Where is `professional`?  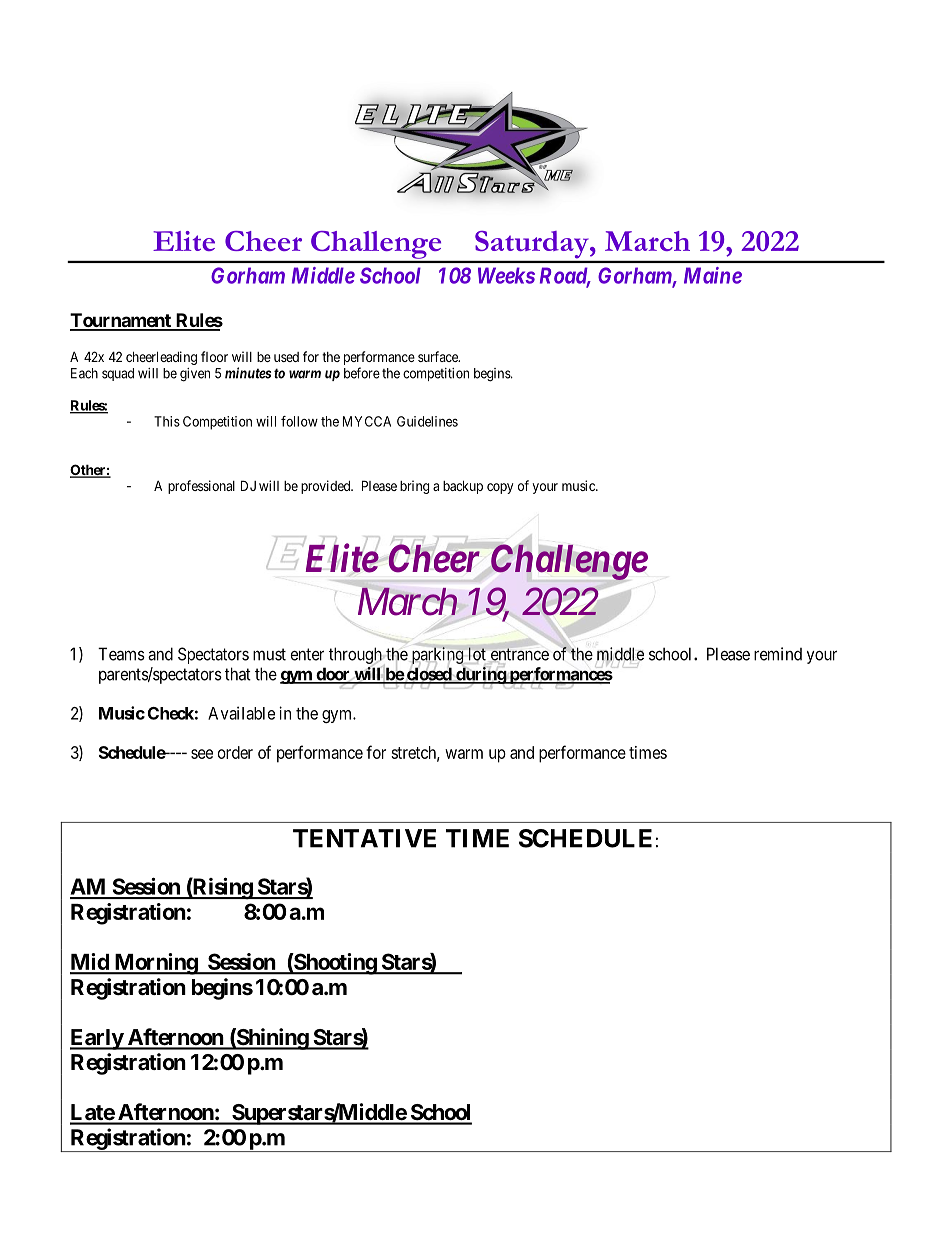 professional is located at coordinates (201, 487).
